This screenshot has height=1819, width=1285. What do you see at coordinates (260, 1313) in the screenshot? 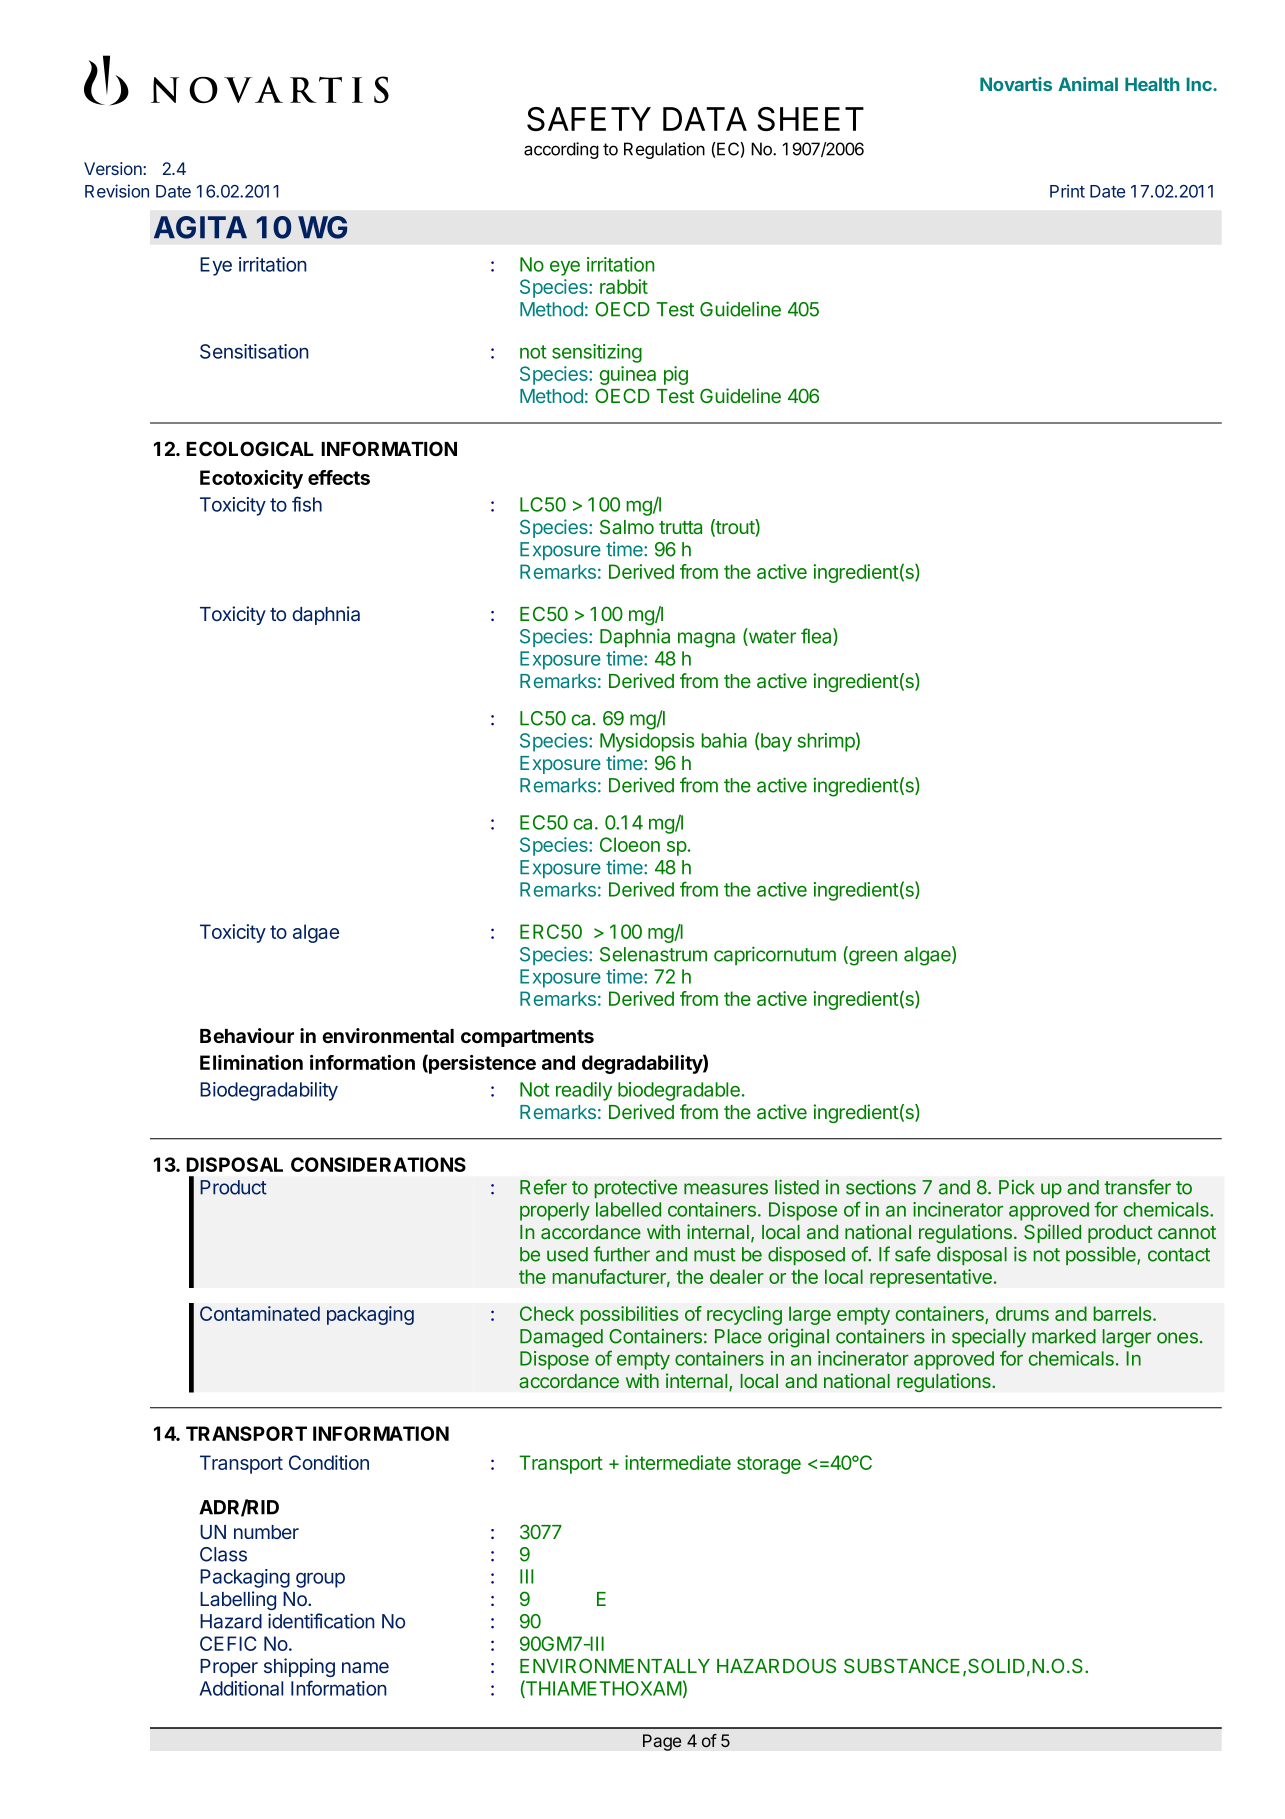
I see `Contaminated` at bounding box center [260, 1313].
